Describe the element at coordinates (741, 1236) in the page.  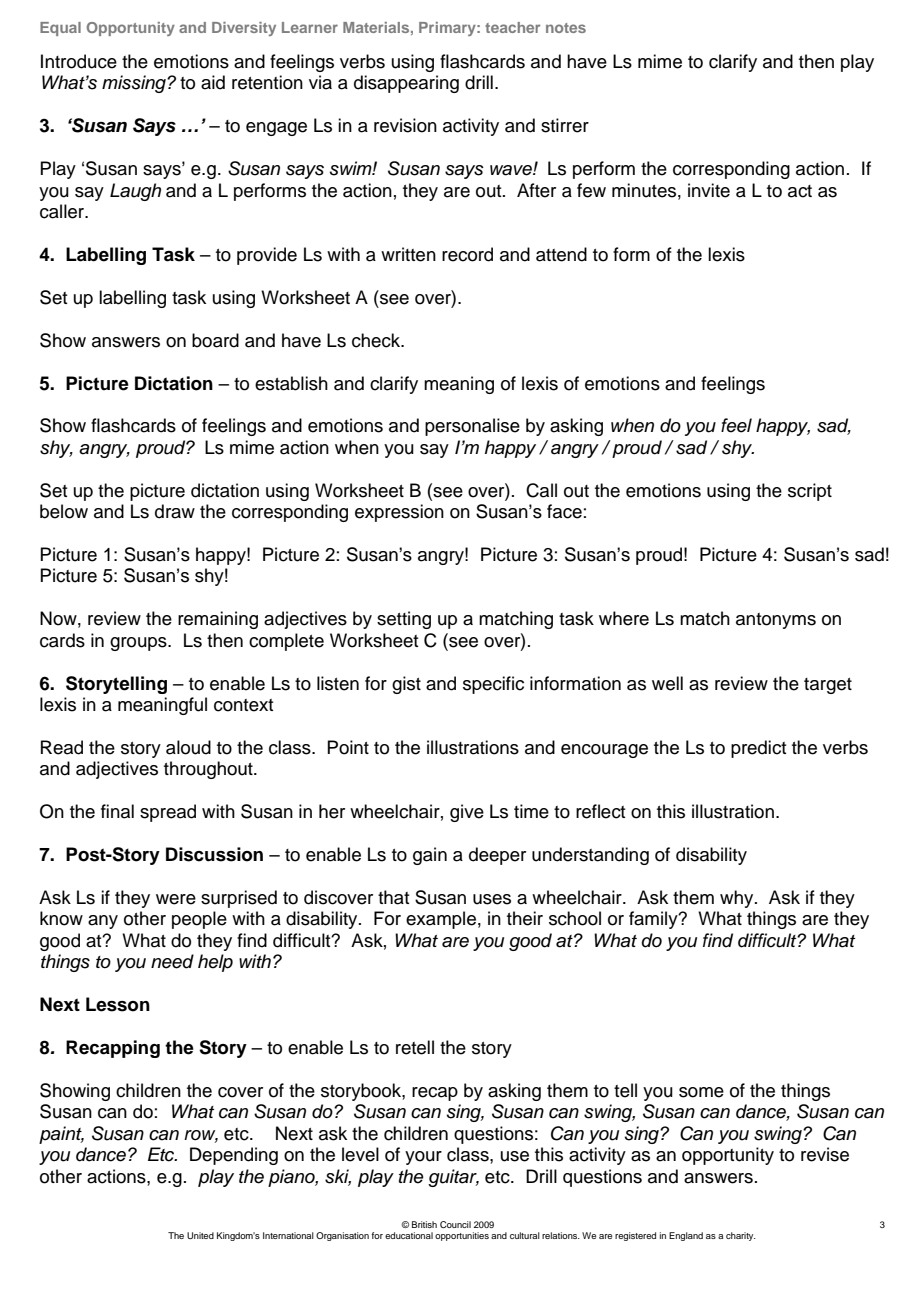
I see `charity` at that location.
